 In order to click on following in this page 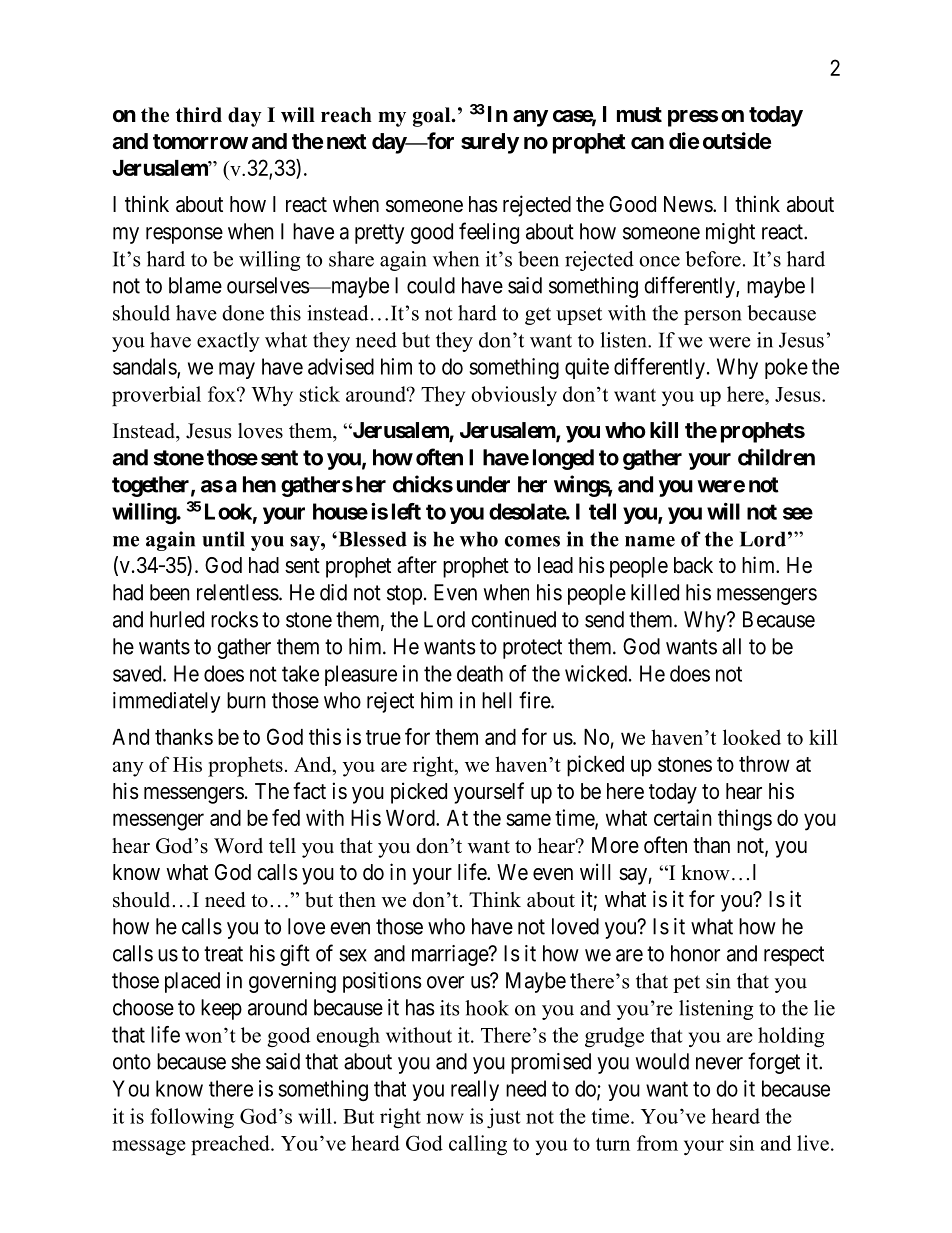, I will do `click(192, 1118)`.
